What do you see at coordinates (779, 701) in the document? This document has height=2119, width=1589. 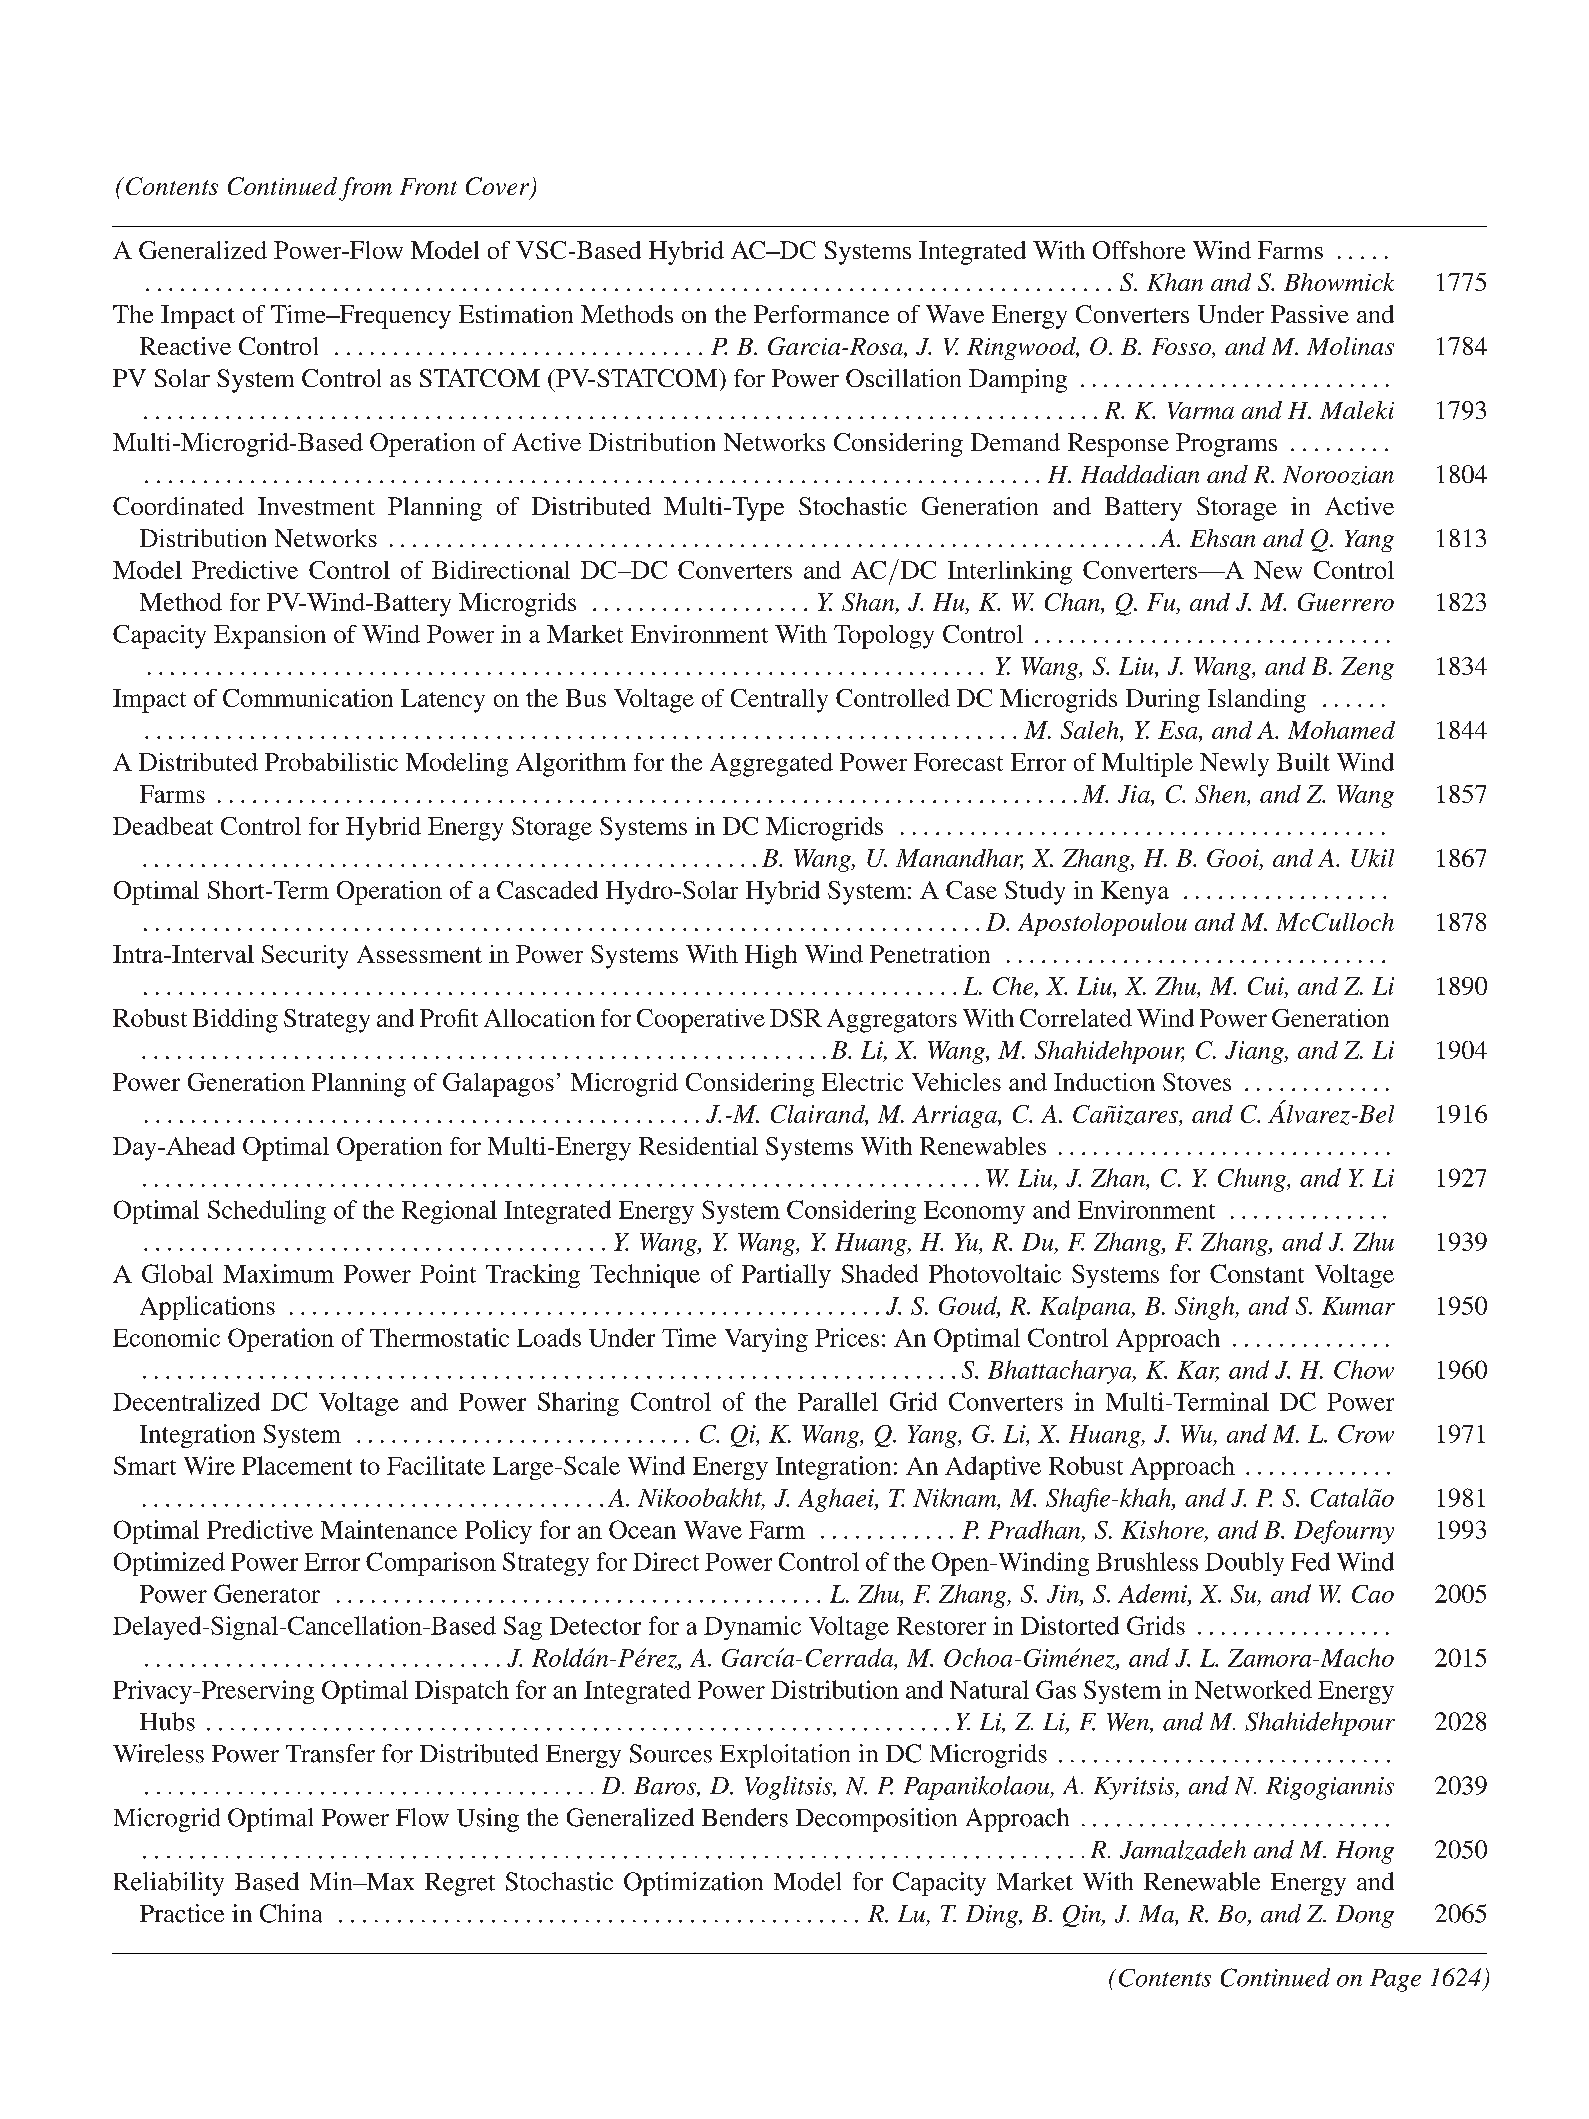 I see `Centrally` at bounding box center [779, 701].
